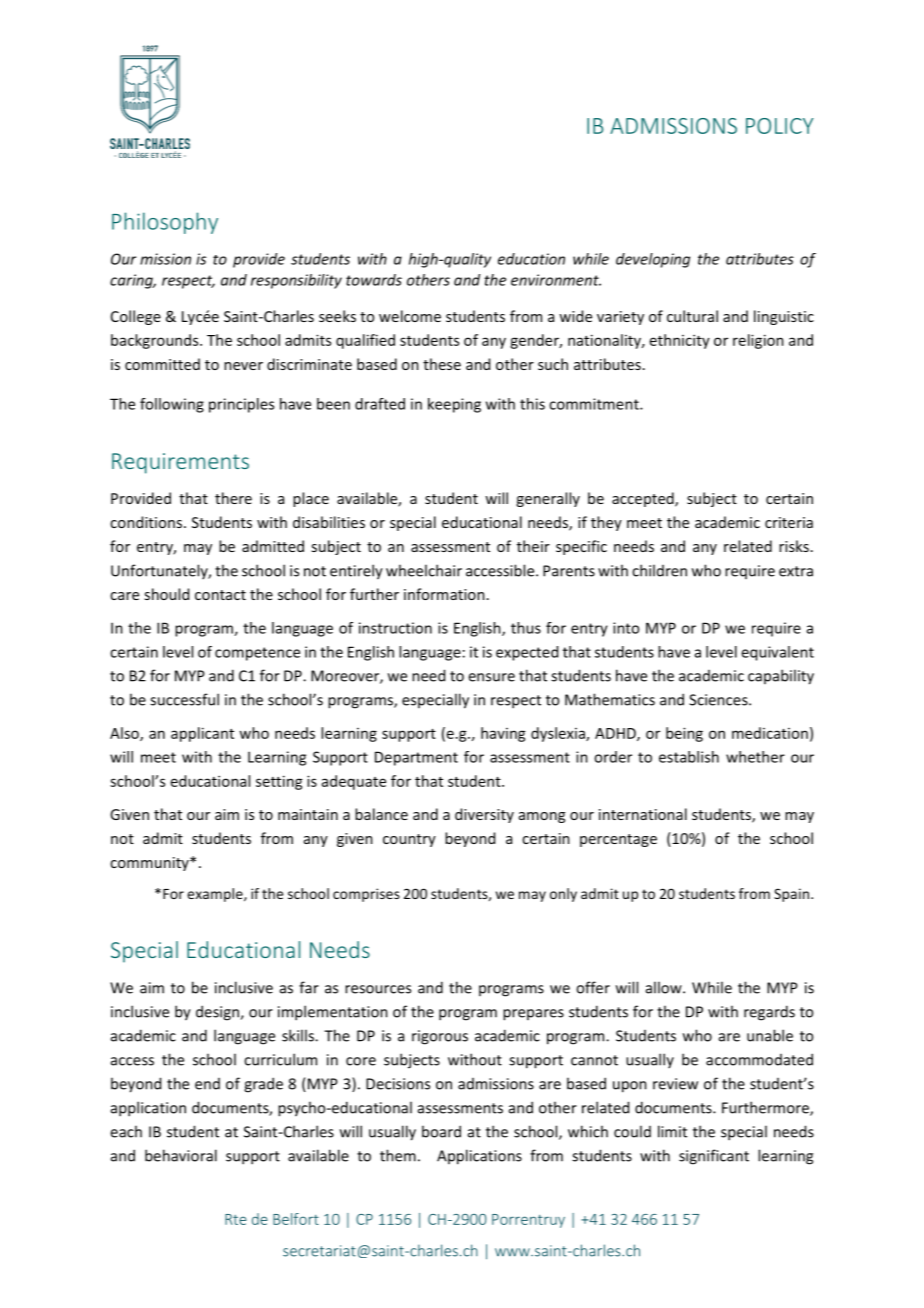 The height and width of the image is (1308, 924). Describe the element at coordinates (779, 126) in the image. I see `POLICY` at that location.
